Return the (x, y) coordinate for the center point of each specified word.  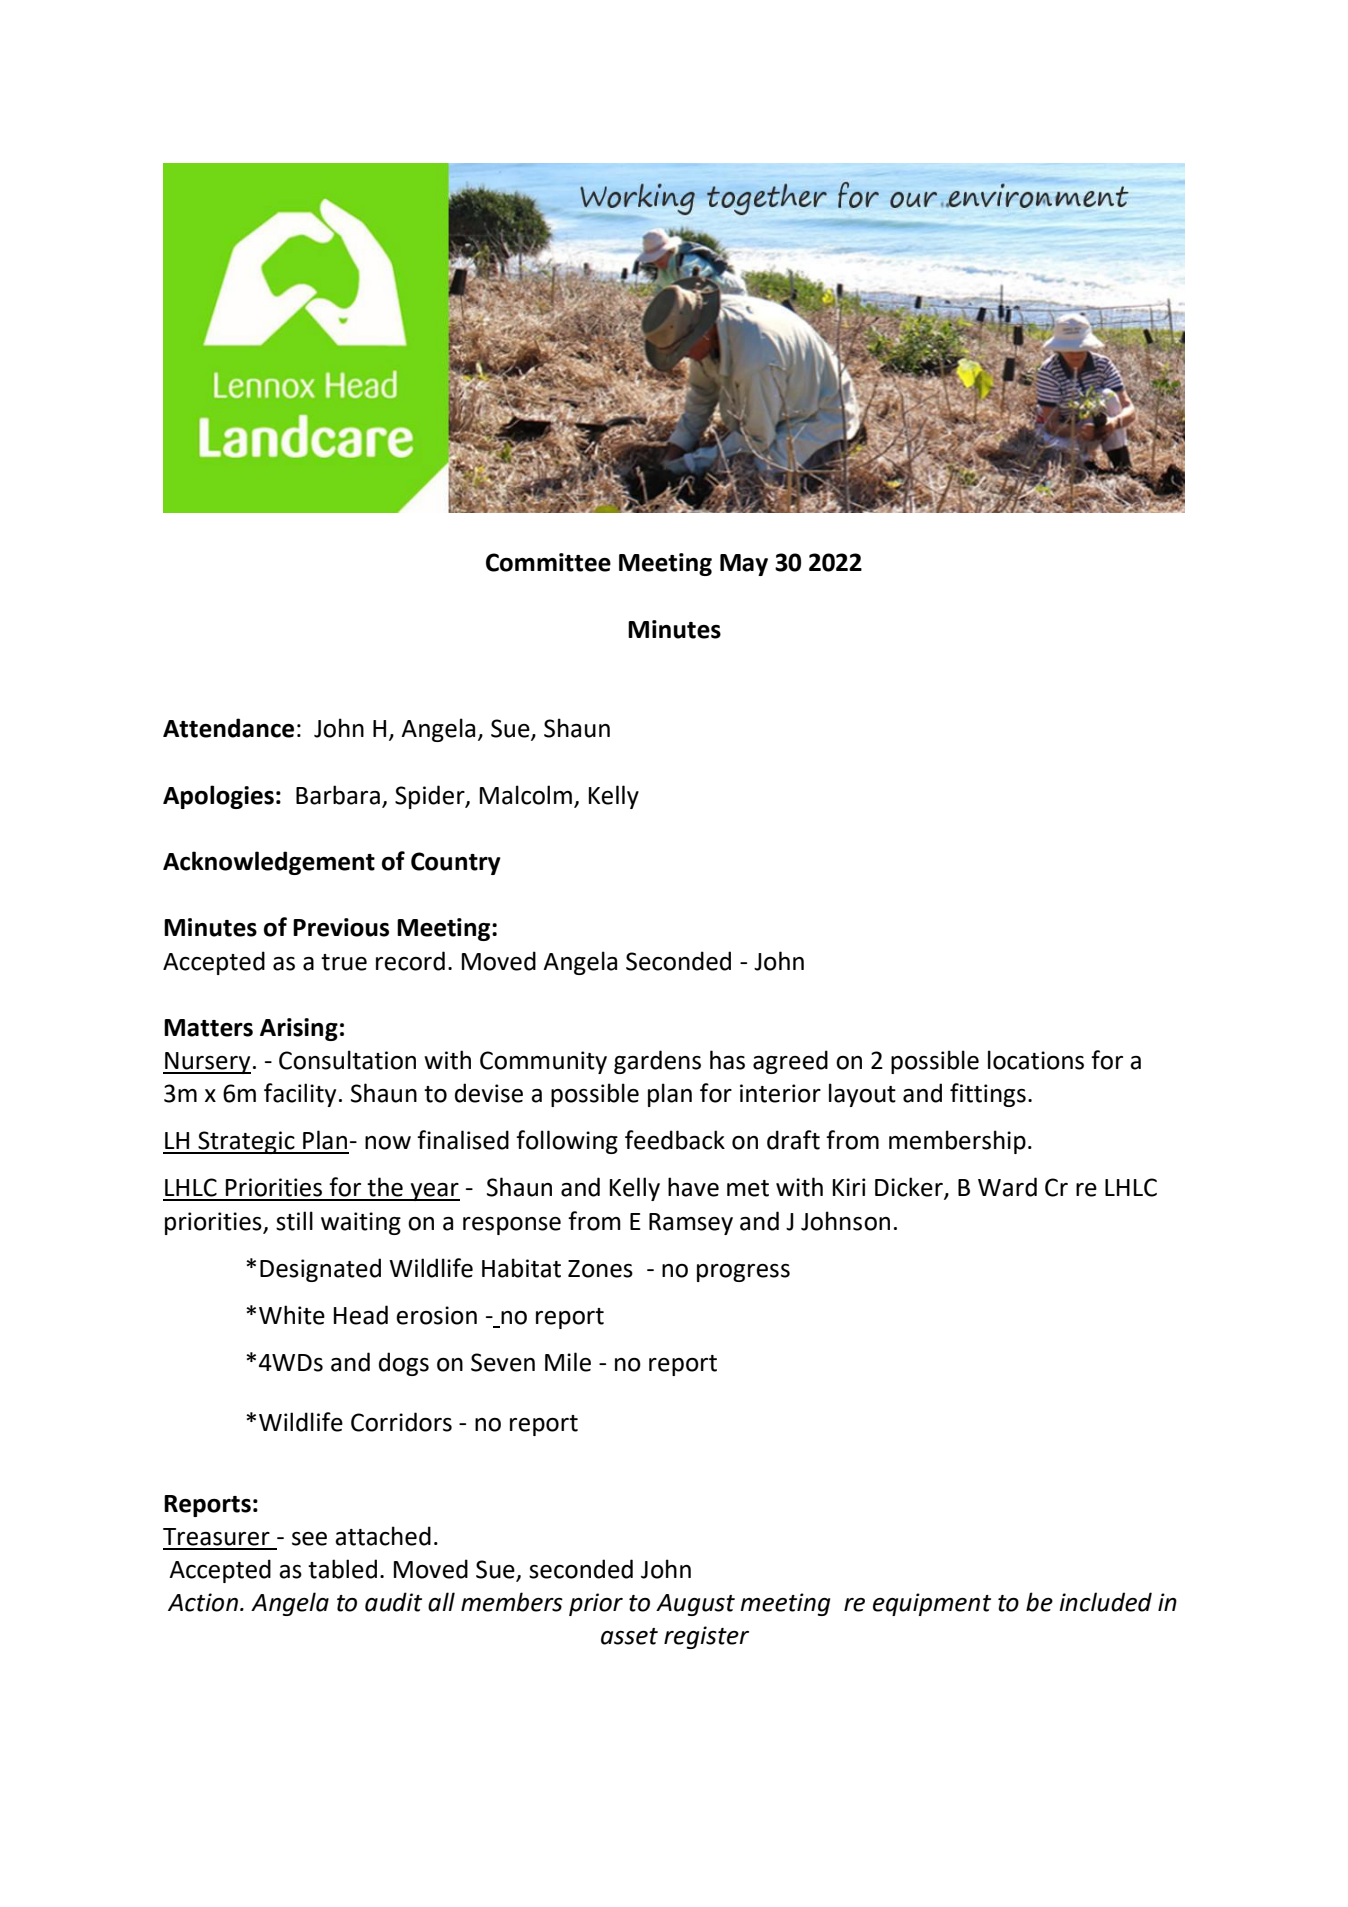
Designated (320, 1270)
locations (1036, 1060)
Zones (600, 1269)
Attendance (228, 728)
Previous (341, 927)
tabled (342, 1569)
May (744, 565)
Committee (548, 562)
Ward (1007, 1187)
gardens (657, 1062)
